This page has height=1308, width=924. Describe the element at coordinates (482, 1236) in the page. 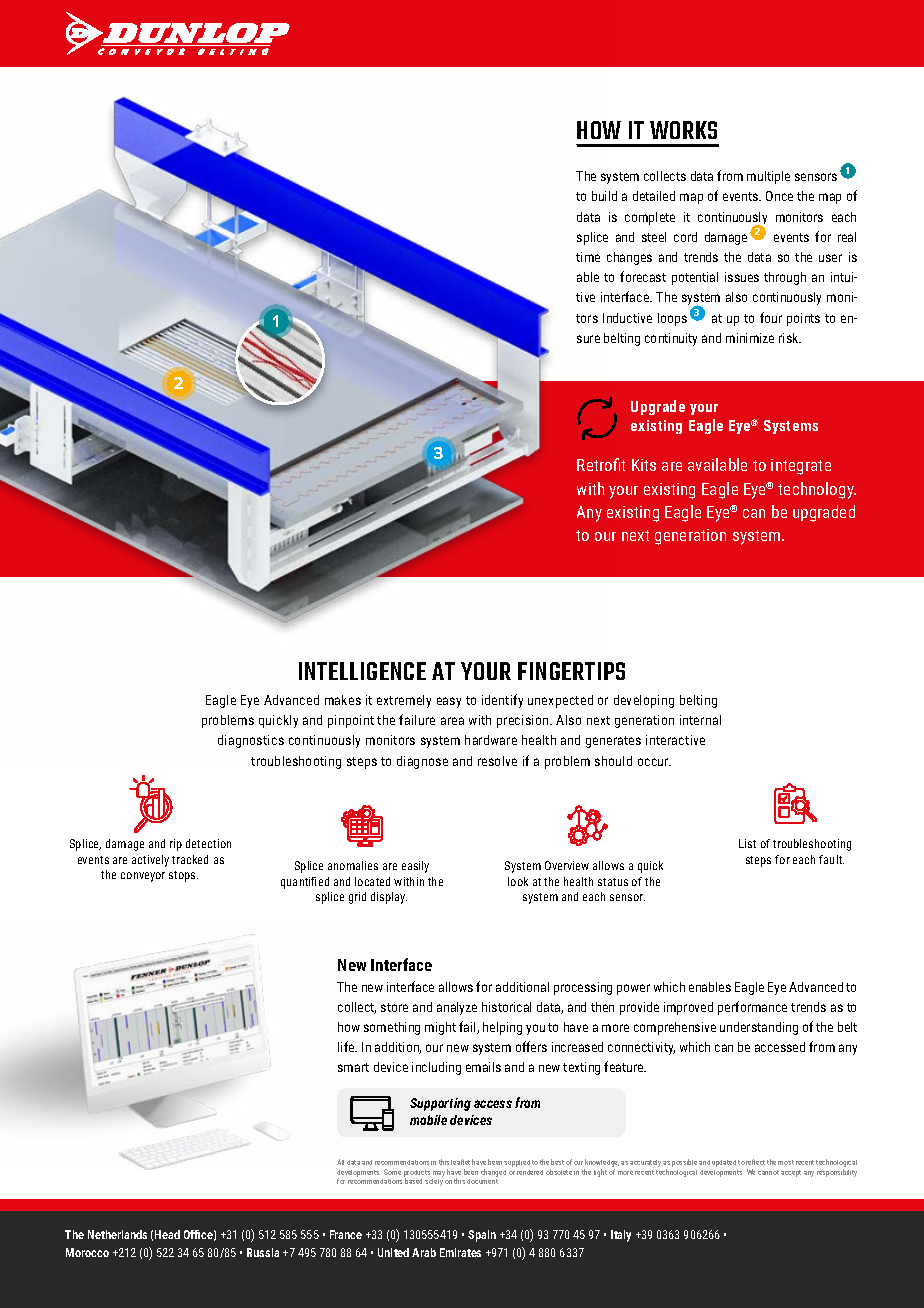

I see `Spain` at that location.
